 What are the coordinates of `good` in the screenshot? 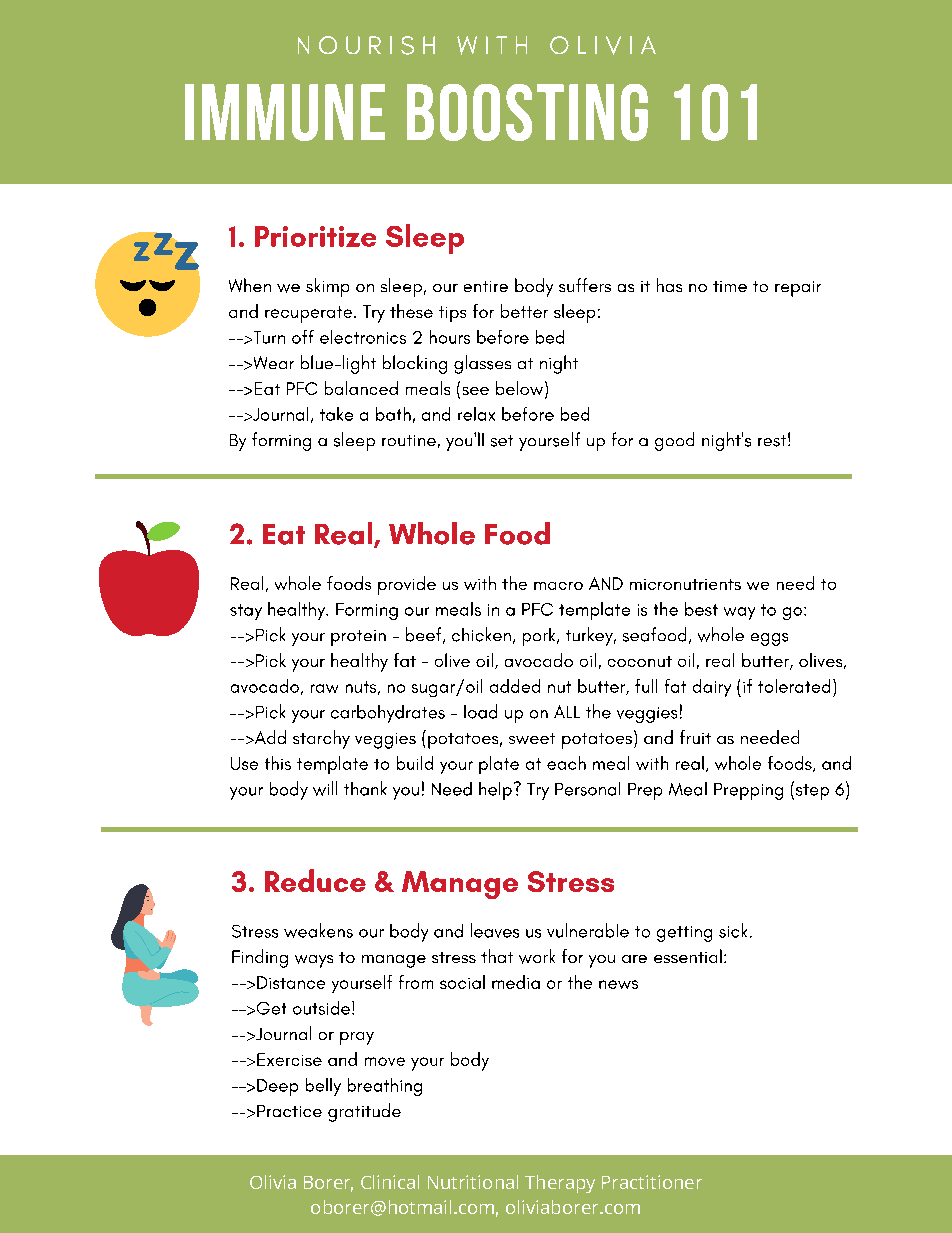 It's located at (674, 441).
